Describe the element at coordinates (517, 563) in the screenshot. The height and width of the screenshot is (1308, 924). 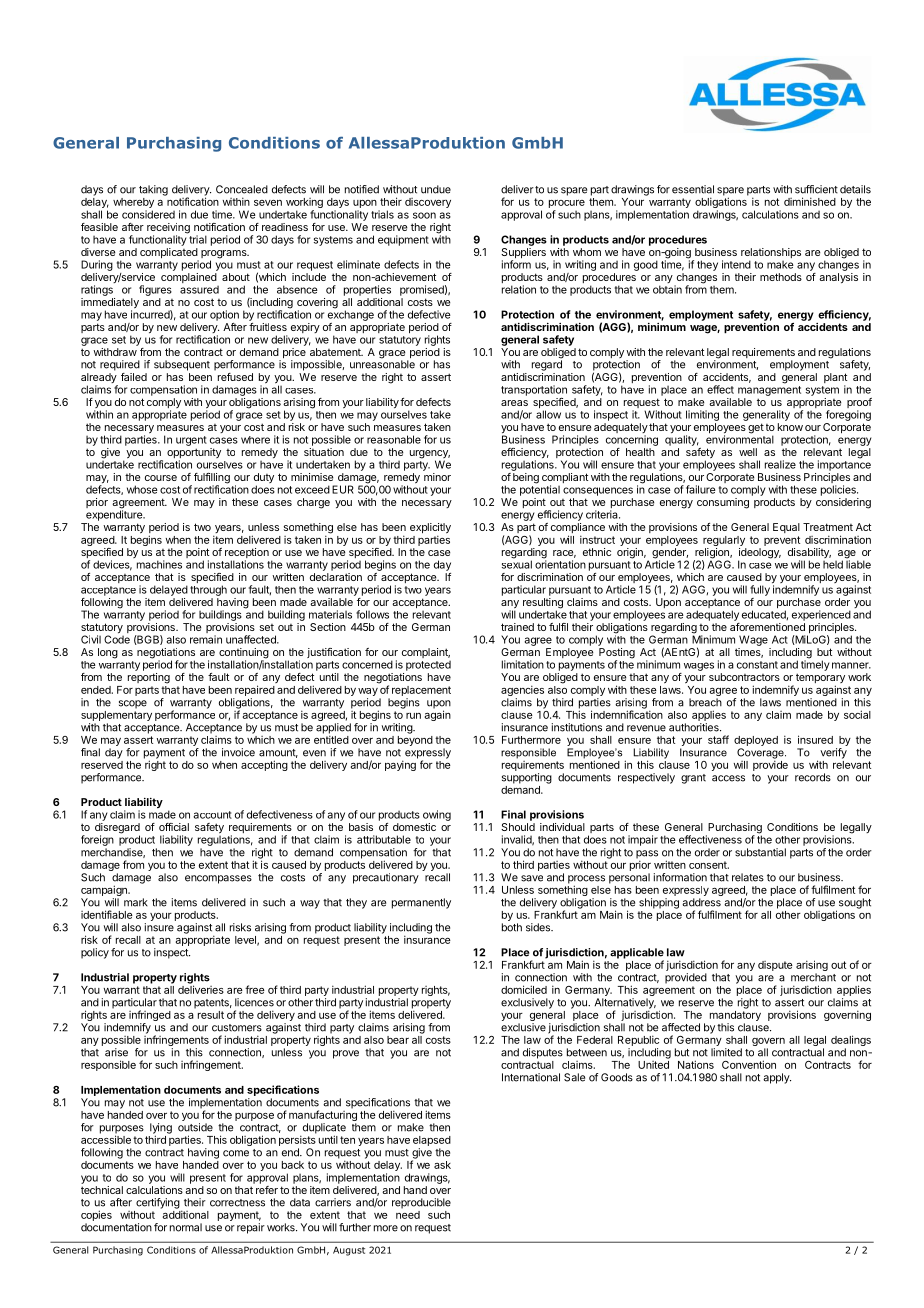
I see `sexual` at that location.
